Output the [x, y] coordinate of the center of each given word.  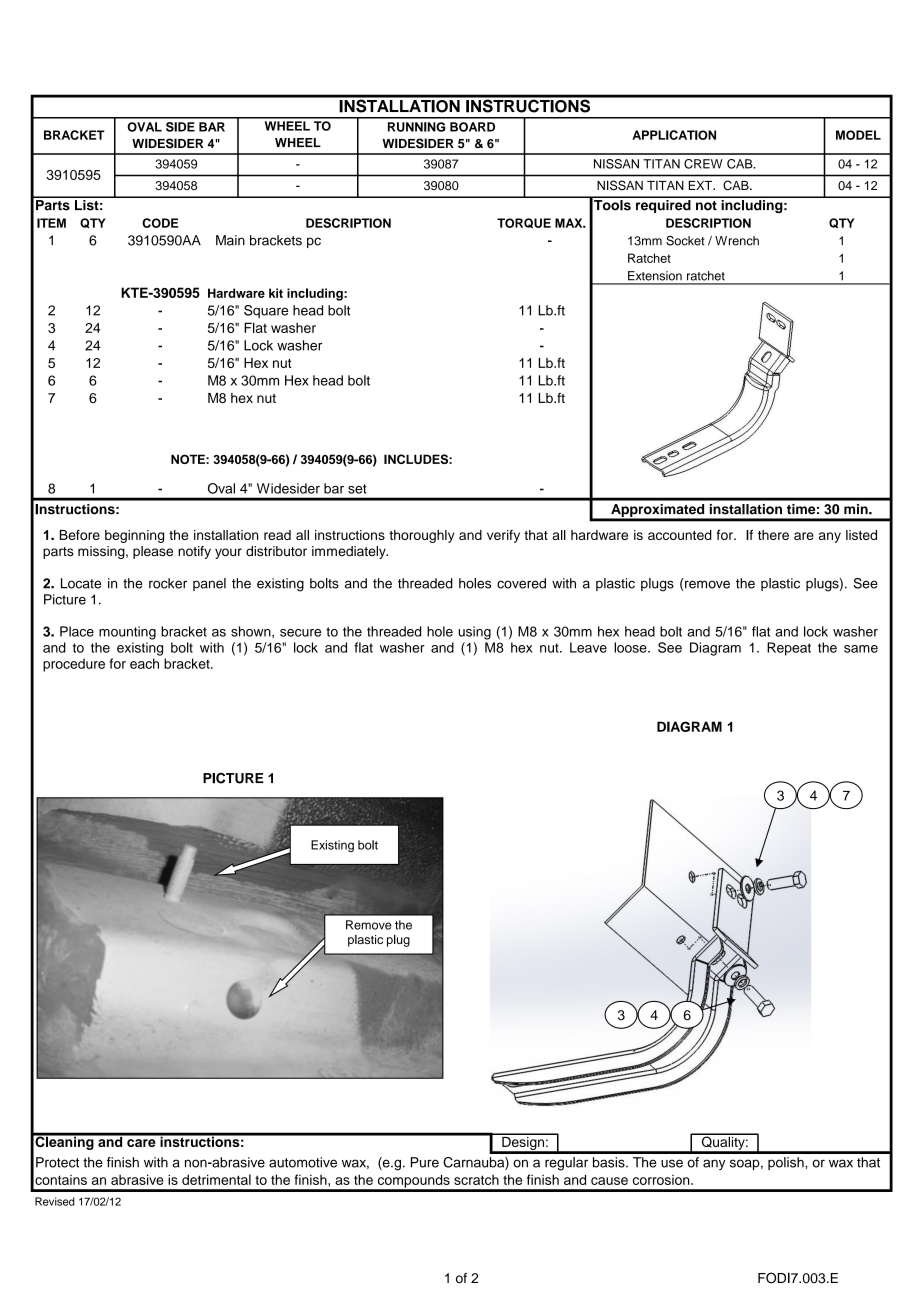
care [141, 1143]
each [144, 663]
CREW [703, 164]
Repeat [789, 649]
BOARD [472, 127]
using [474, 633]
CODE [160, 223]
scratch [476, 1179]
